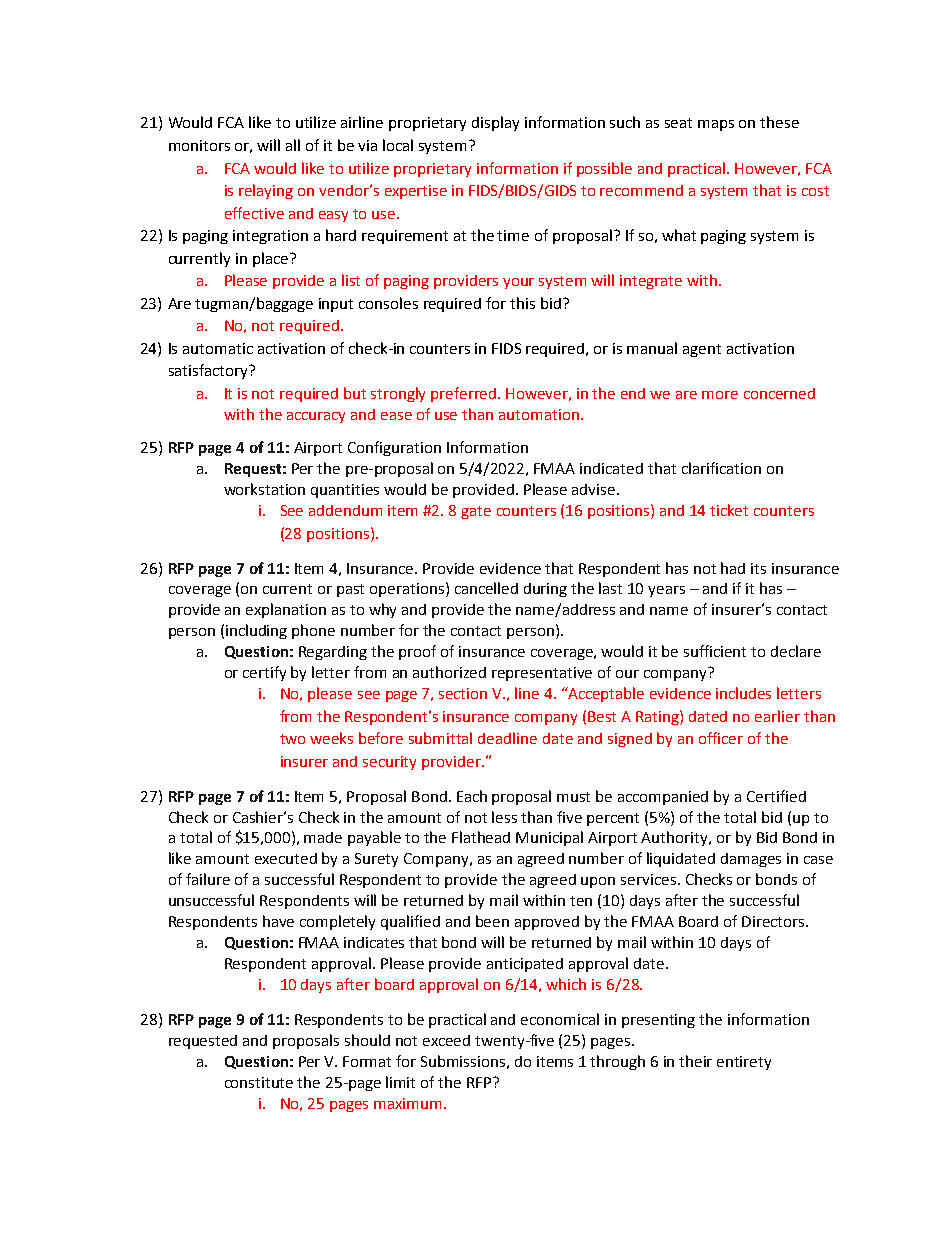 The width and height of the document is (952, 1233). Describe the element at coordinates (259, 1082) in the document. I see `constitute` at that location.
